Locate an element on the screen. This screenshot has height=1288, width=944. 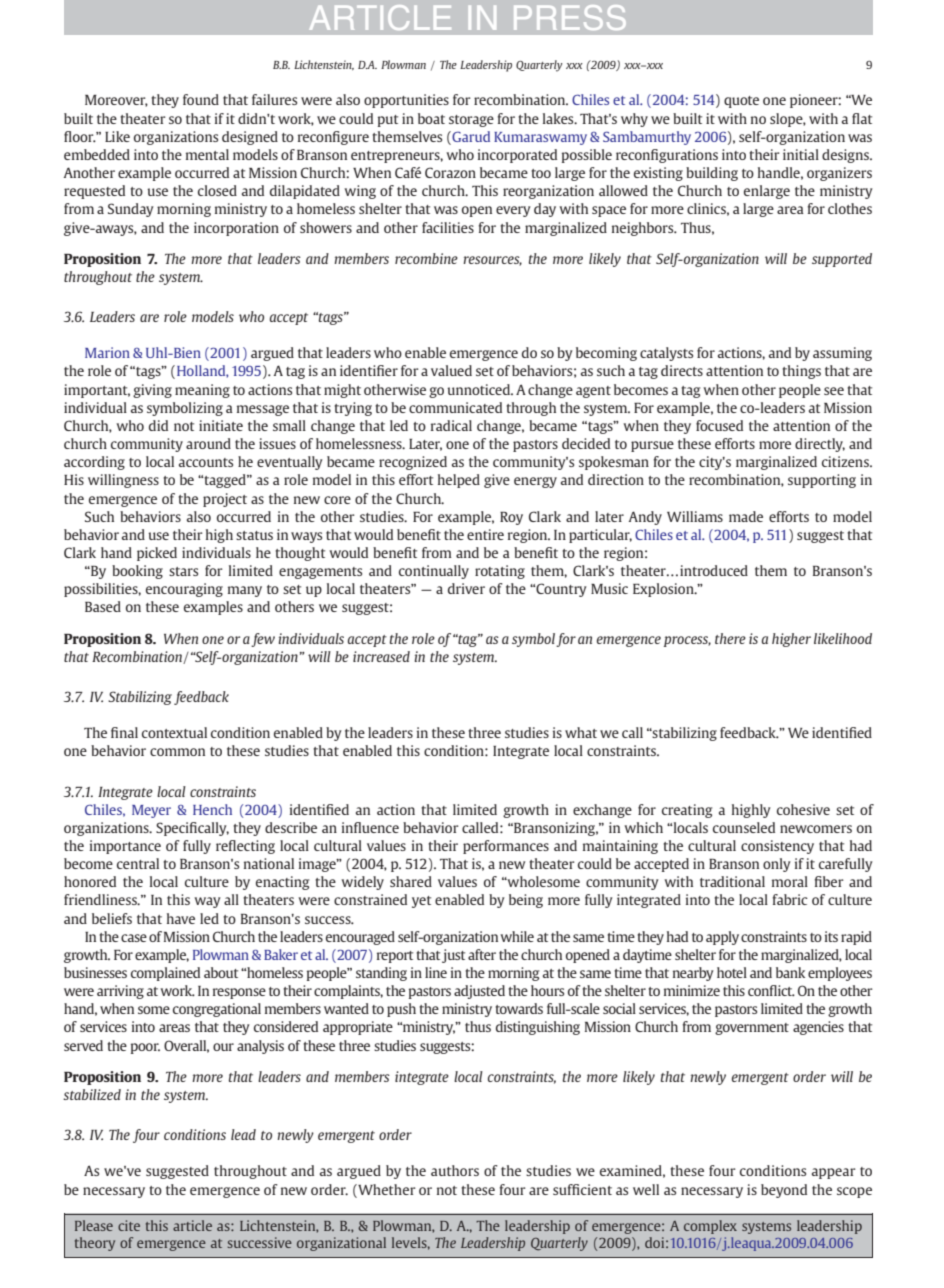
found is located at coordinates (201, 99).
